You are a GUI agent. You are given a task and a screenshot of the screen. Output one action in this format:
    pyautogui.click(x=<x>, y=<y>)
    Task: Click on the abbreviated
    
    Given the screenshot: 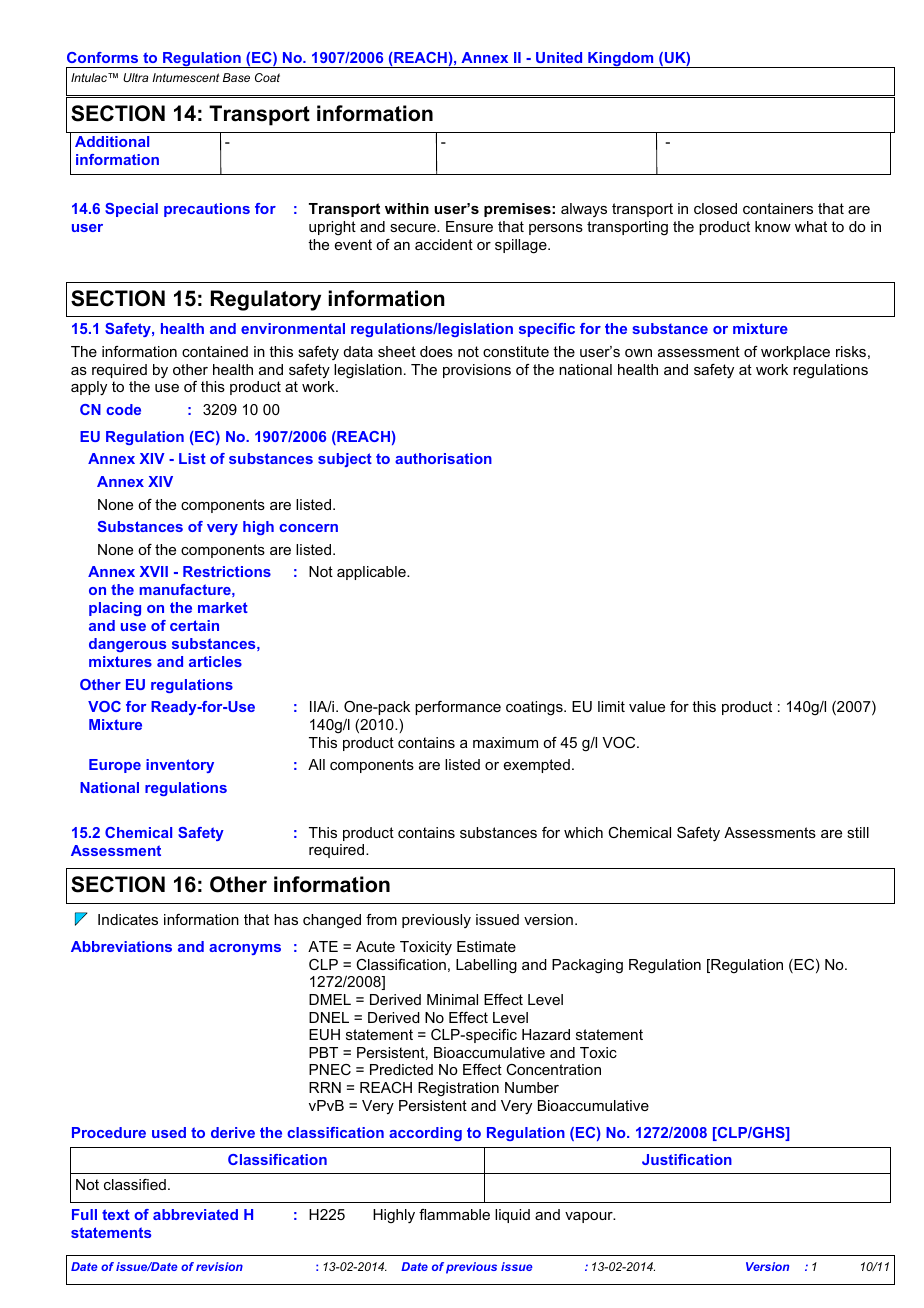 What is the action you would take?
    pyautogui.click(x=195, y=1214)
